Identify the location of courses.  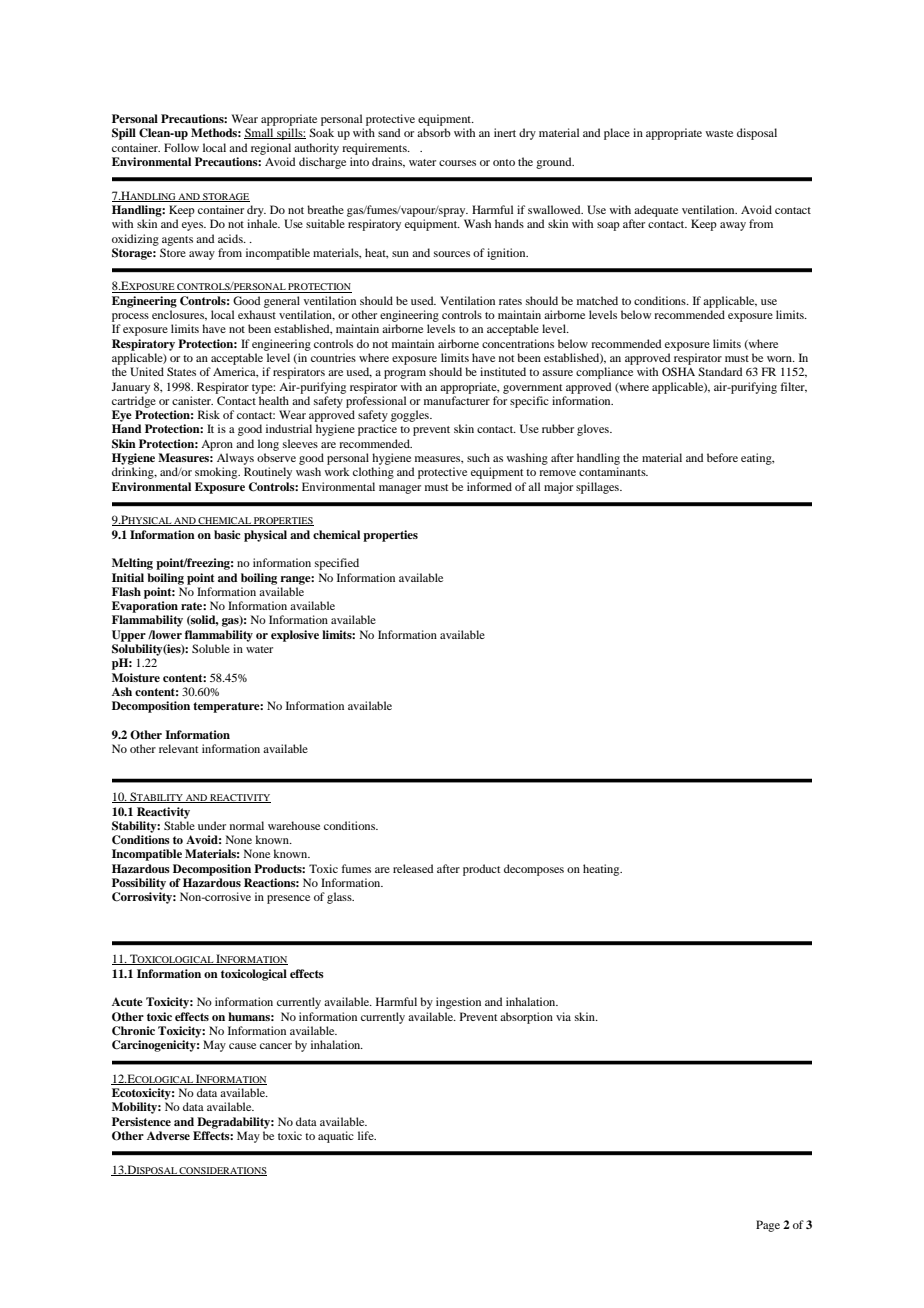
(457, 163).
